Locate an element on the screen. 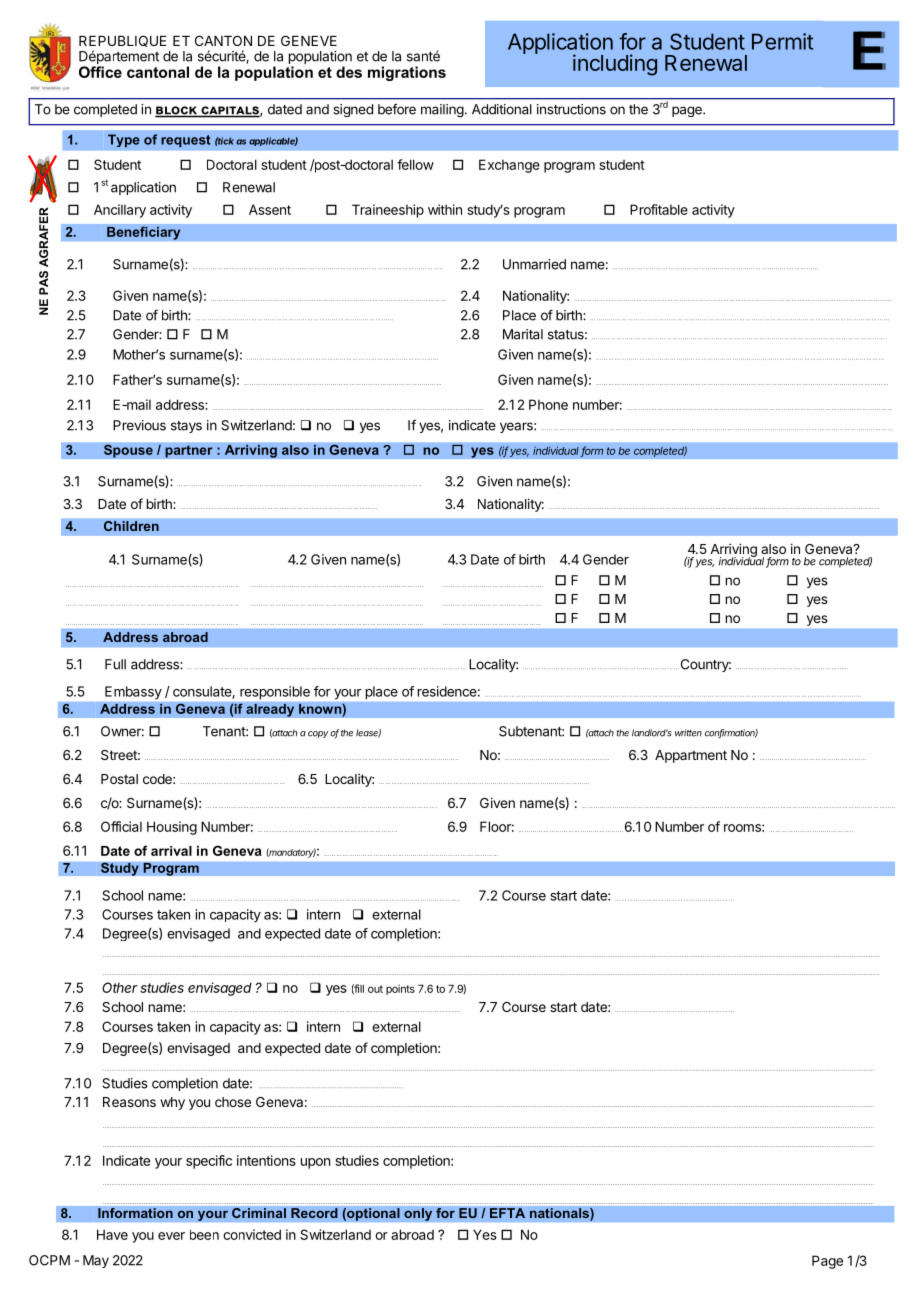 This screenshot has height=1308, width=924. Children is located at coordinates (131, 526).
